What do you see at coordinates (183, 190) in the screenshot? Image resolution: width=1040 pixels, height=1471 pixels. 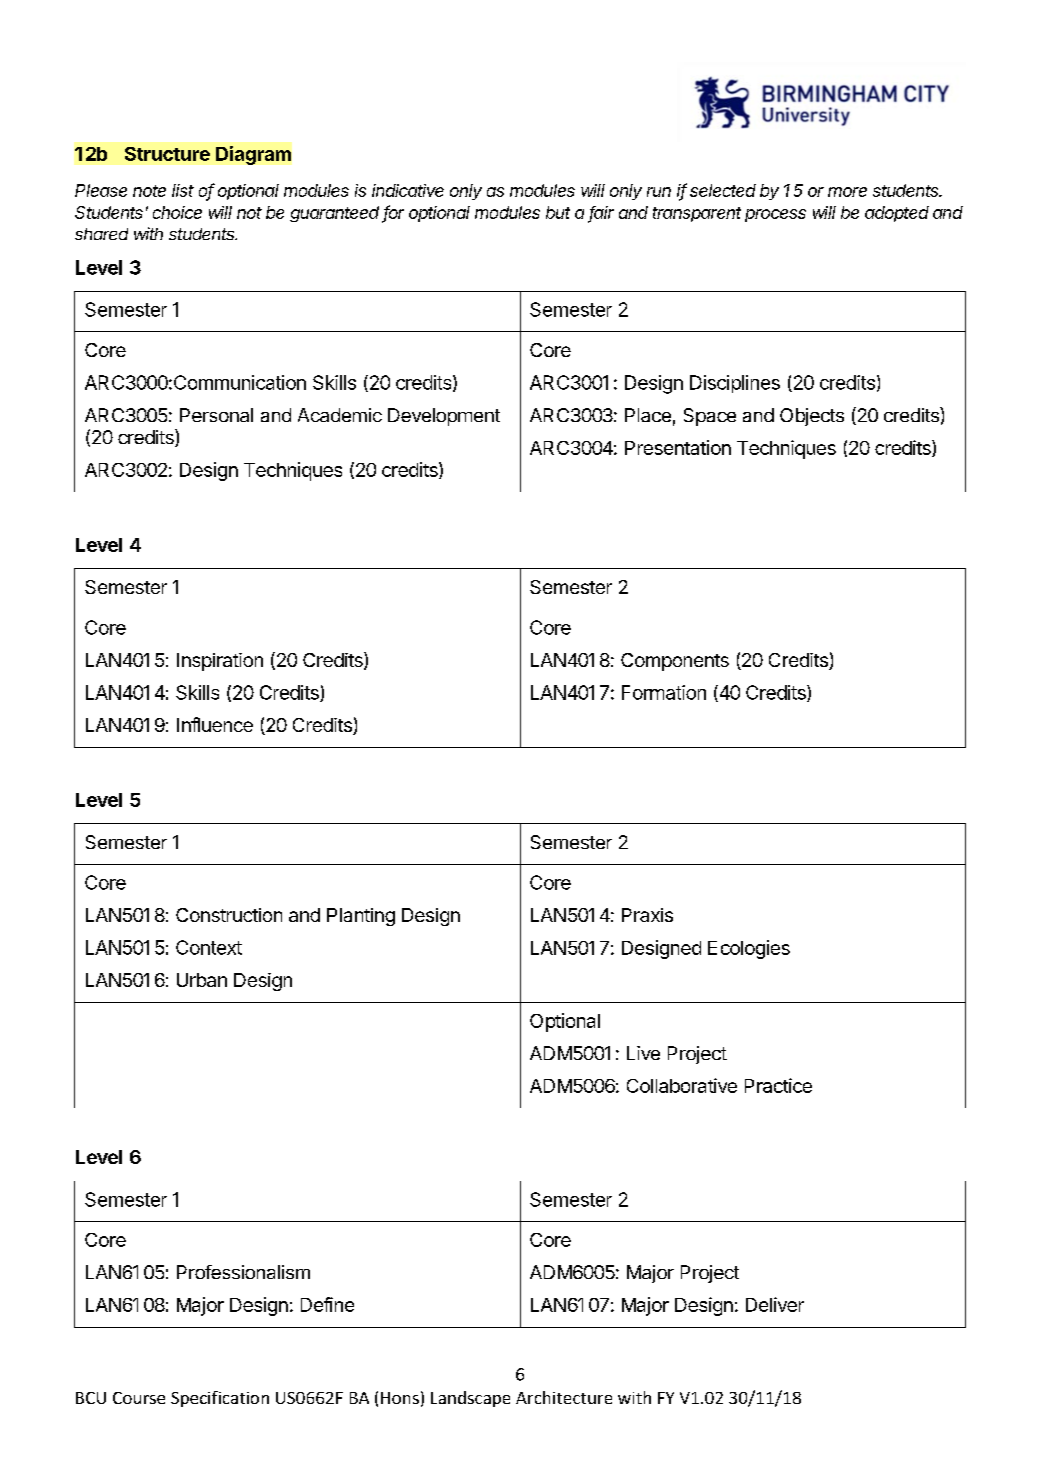 I see `list` at bounding box center [183, 190].
